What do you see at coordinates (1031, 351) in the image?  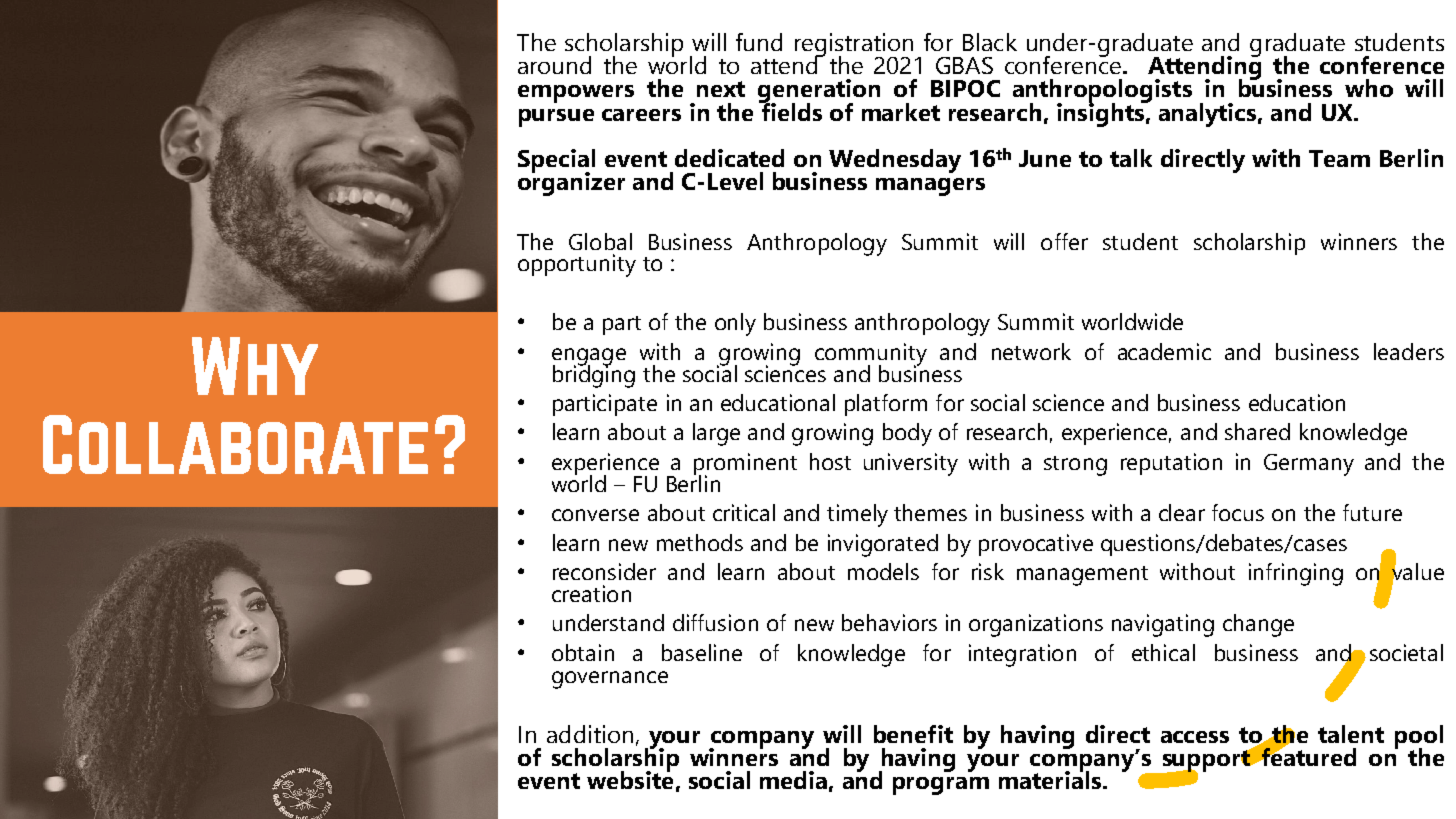 I see `network` at bounding box center [1031, 351].
